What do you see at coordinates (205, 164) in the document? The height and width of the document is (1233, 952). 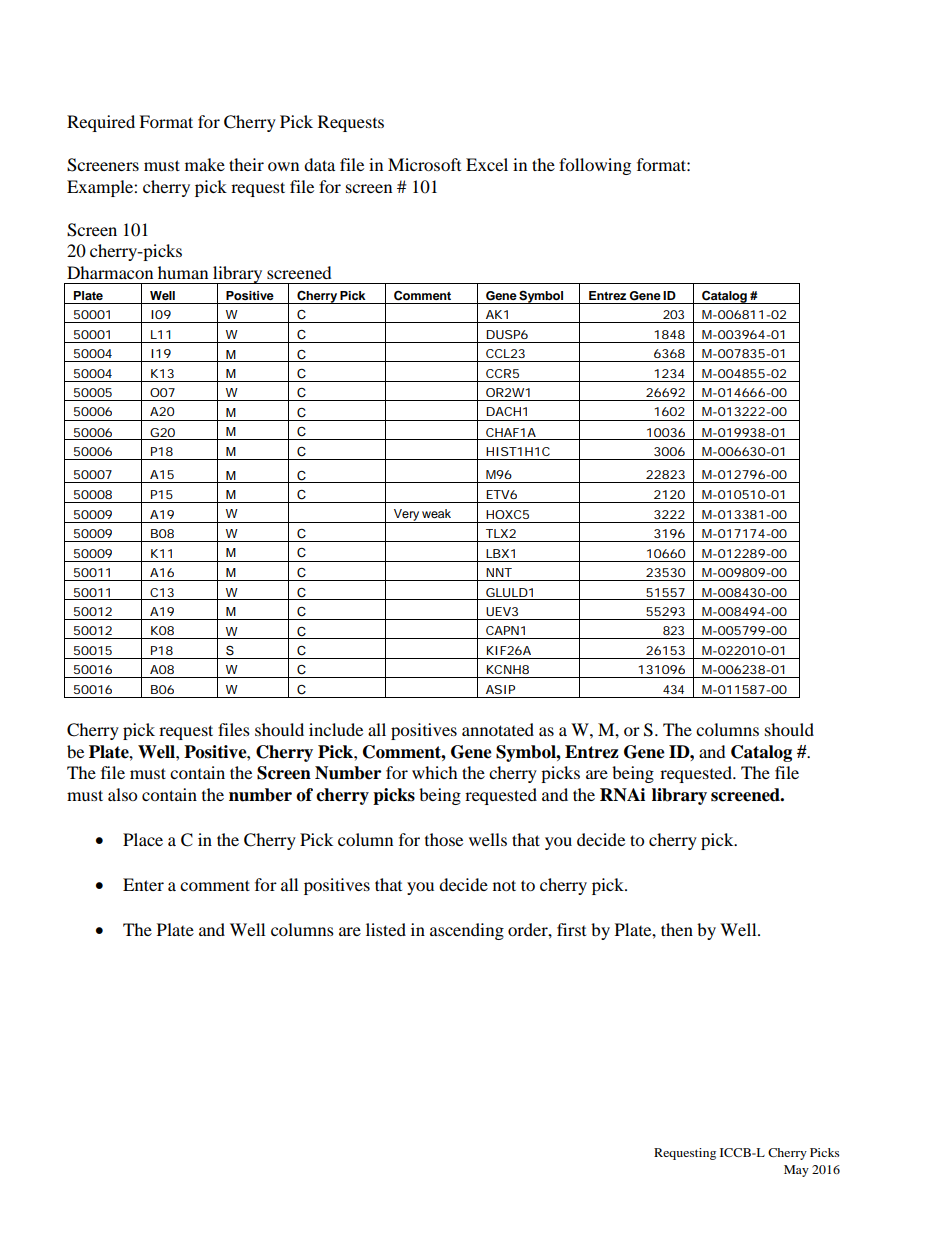 I see `make` at bounding box center [205, 164].
